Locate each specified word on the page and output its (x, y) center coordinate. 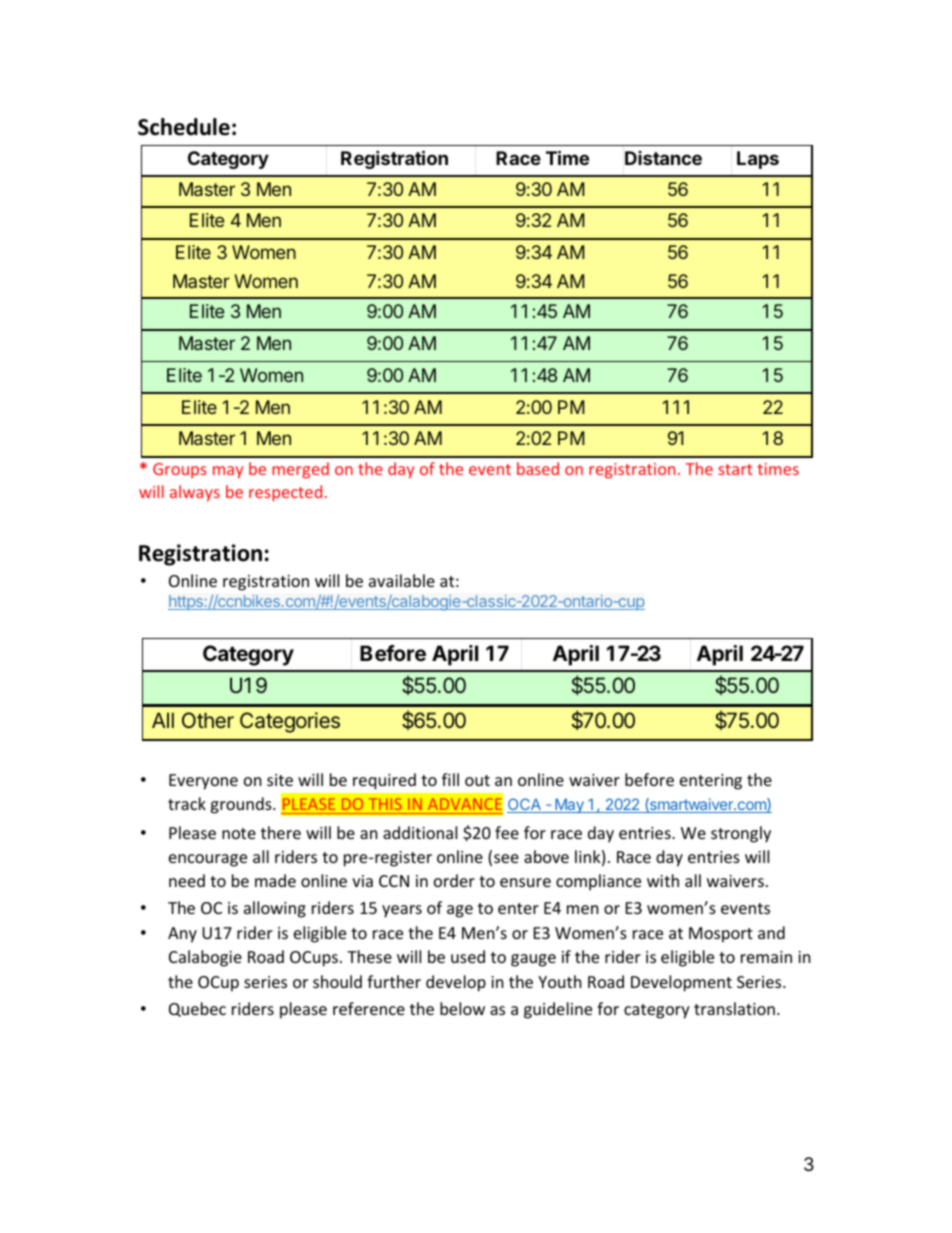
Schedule (184, 127)
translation (734, 1008)
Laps (758, 160)
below (462, 1008)
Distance (663, 158)
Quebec (197, 1009)
